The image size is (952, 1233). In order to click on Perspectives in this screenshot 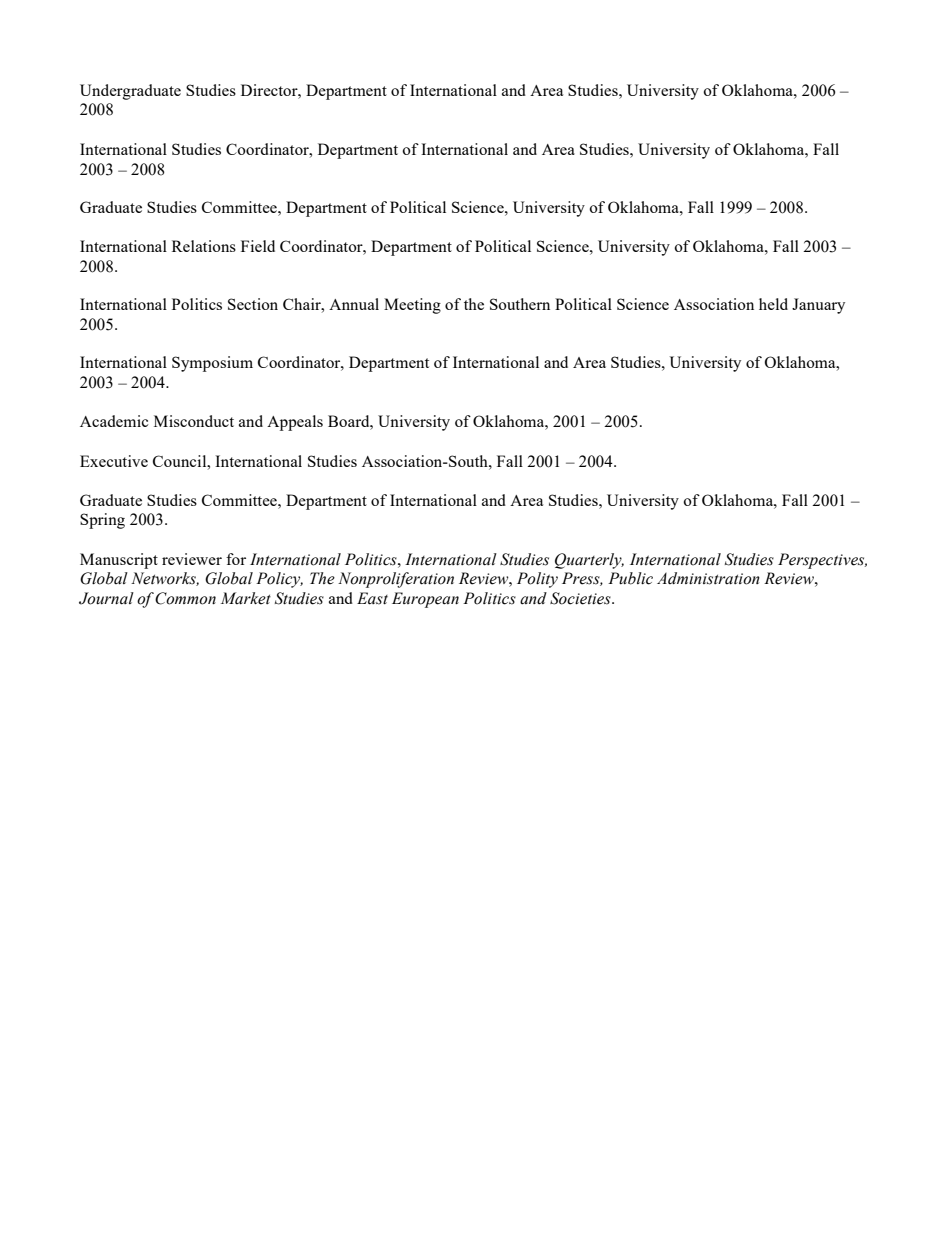, I will do `click(822, 561)`.
